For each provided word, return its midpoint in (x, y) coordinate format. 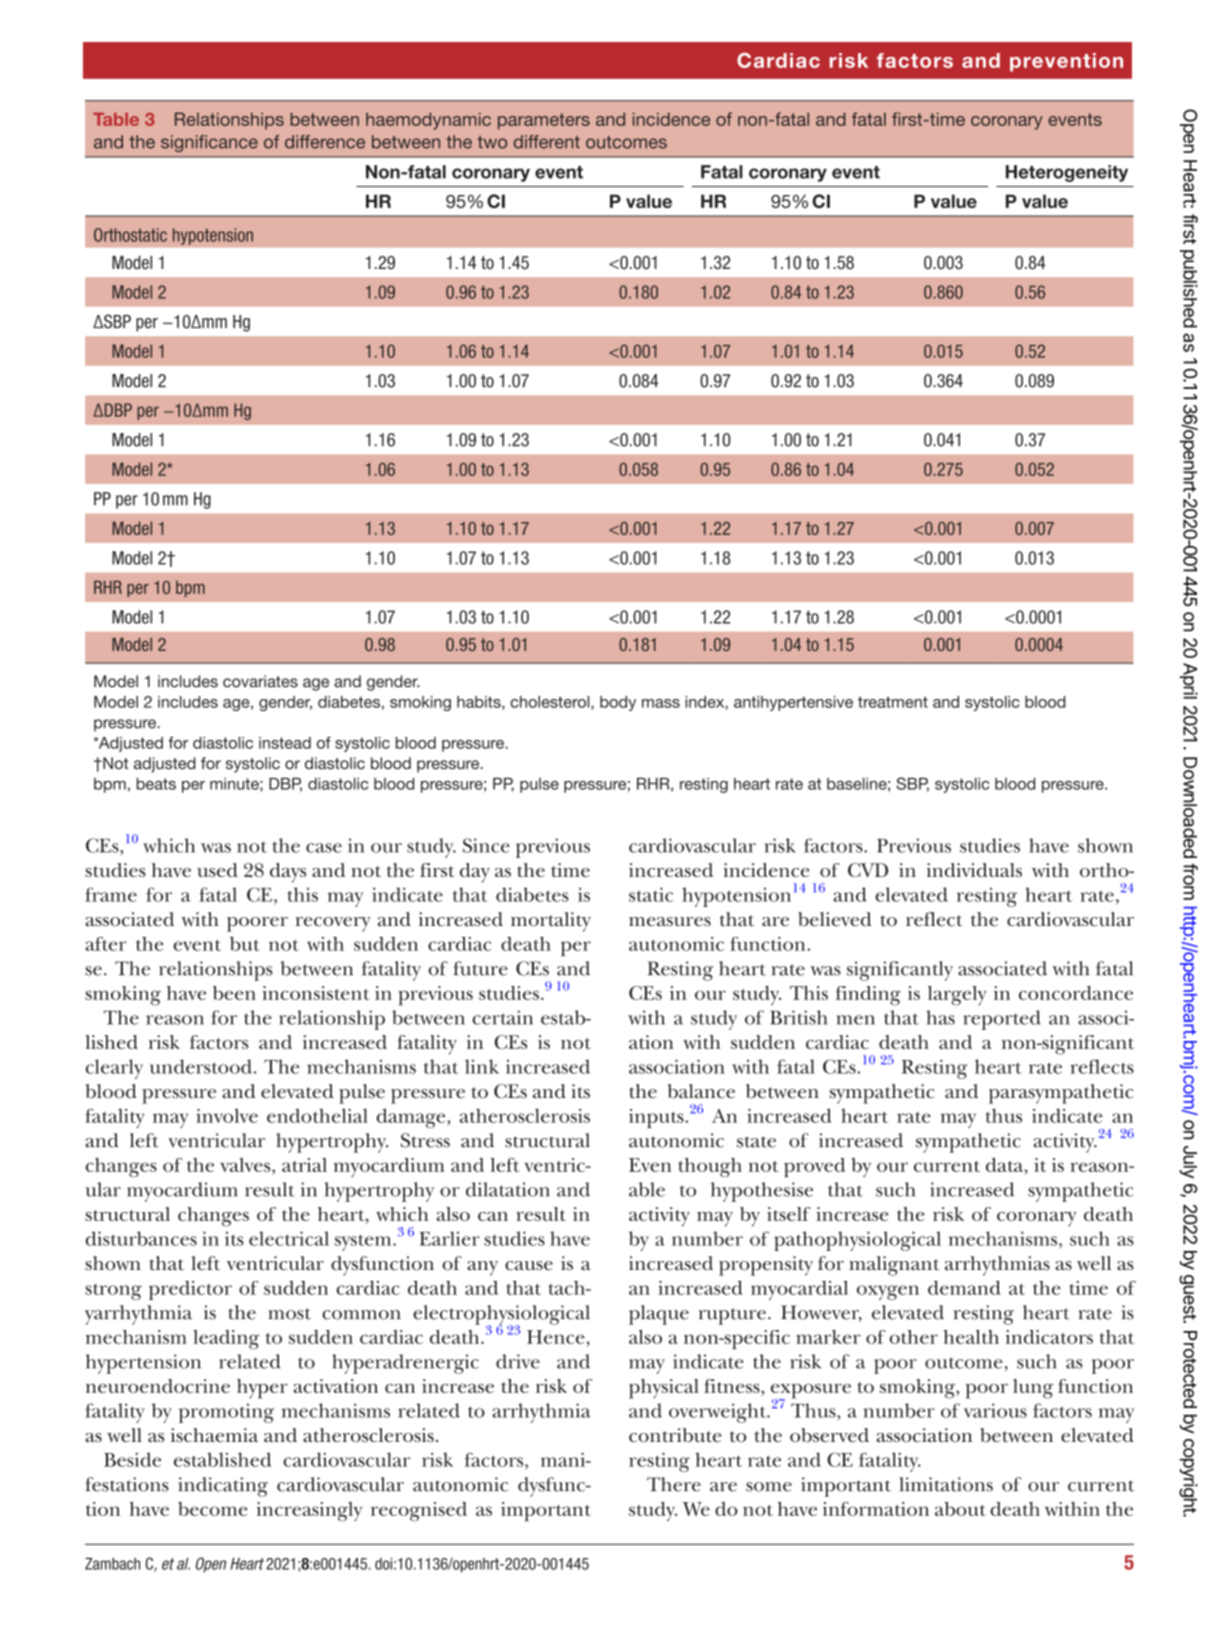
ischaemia (214, 1435)
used (217, 870)
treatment (893, 702)
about (960, 1509)
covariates (260, 681)
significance (209, 143)
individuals (974, 870)
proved (814, 1168)
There (674, 1484)
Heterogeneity (1067, 173)
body (618, 703)
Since (486, 845)
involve (227, 1115)
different (546, 142)
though (710, 1167)
